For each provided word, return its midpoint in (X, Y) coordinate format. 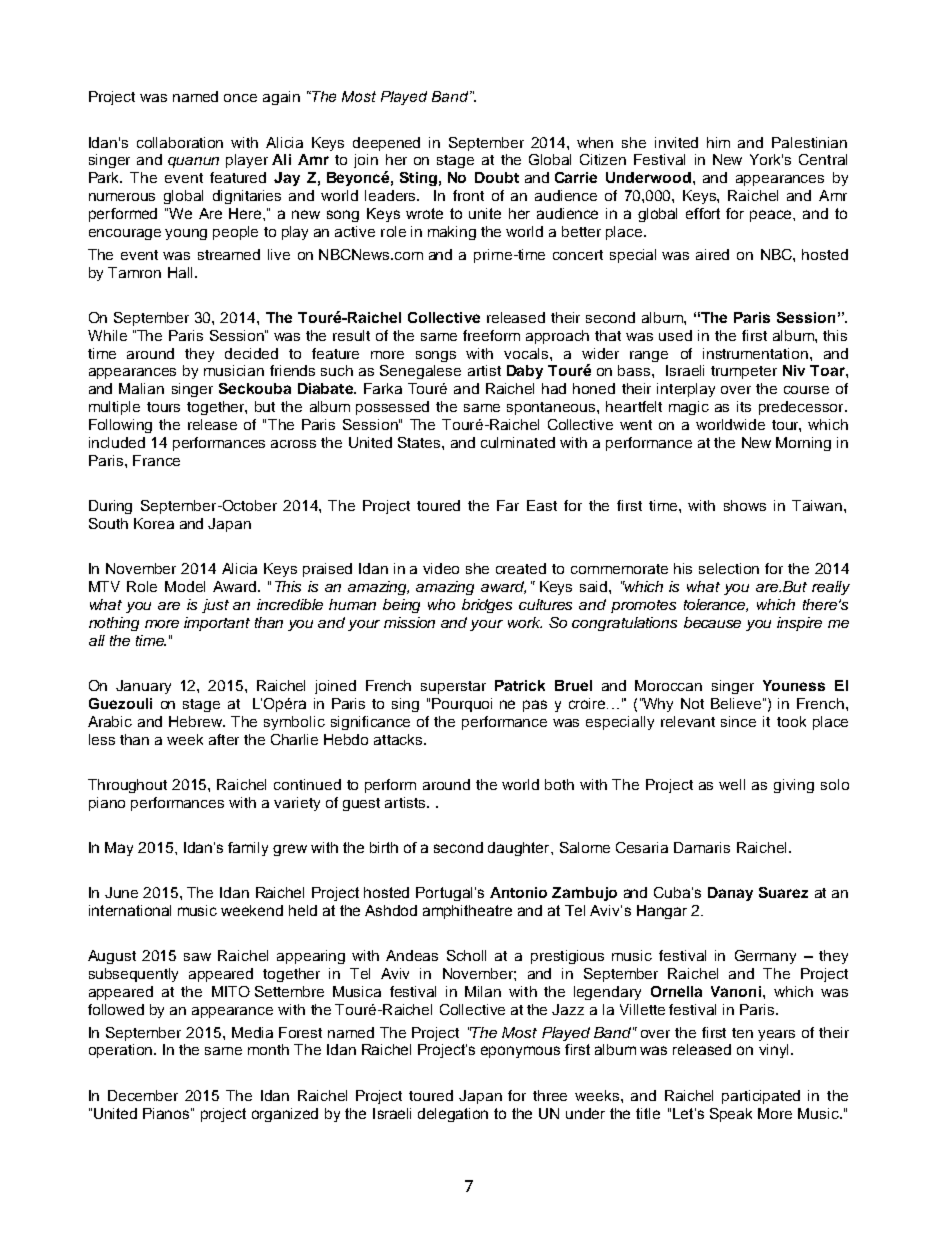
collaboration (180, 142)
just (215, 606)
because (712, 622)
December (143, 1095)
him (718, 142)
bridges (487, 606)
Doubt (497, 177)
